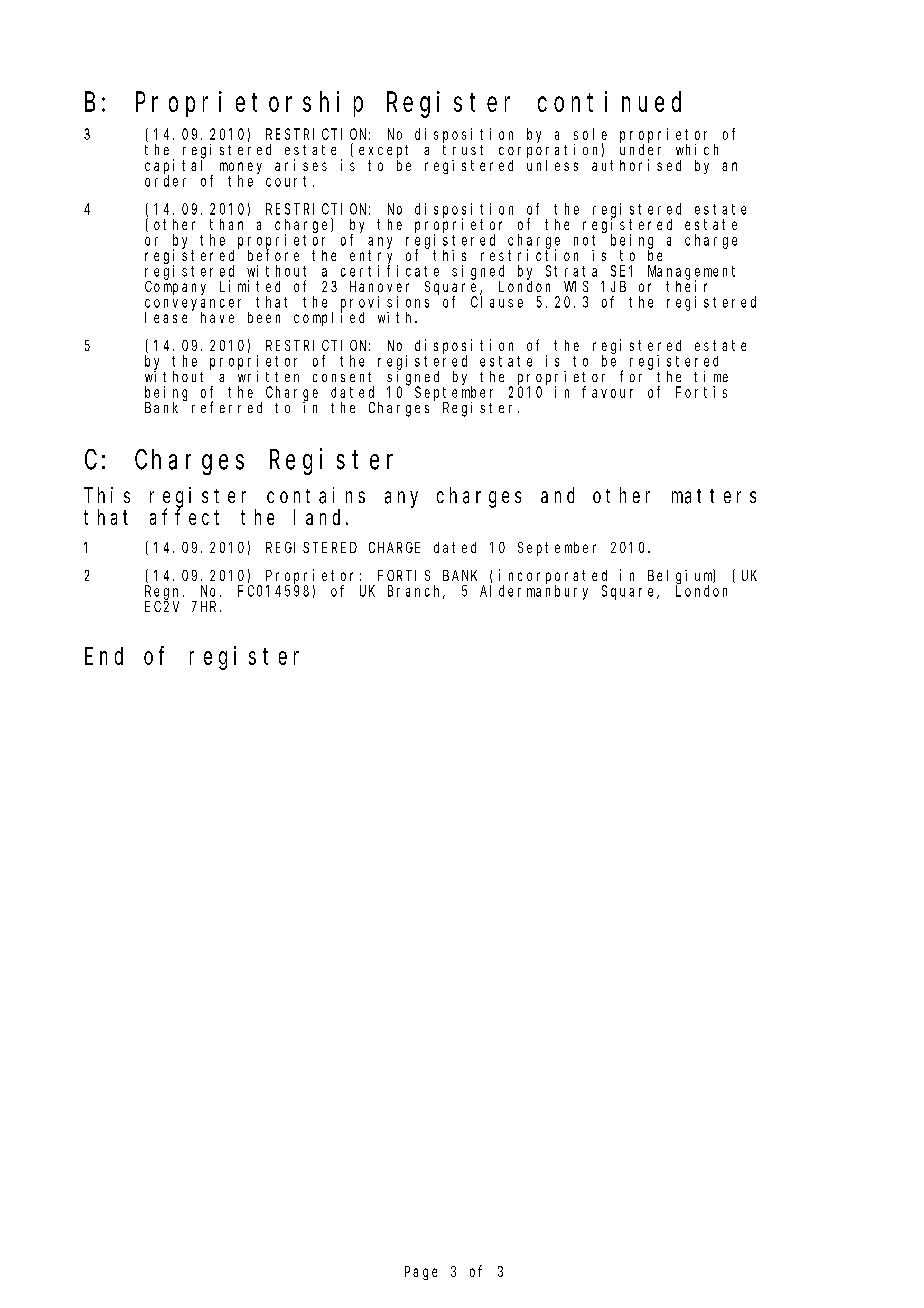  I want to click on Page, so click(421, 1273).
